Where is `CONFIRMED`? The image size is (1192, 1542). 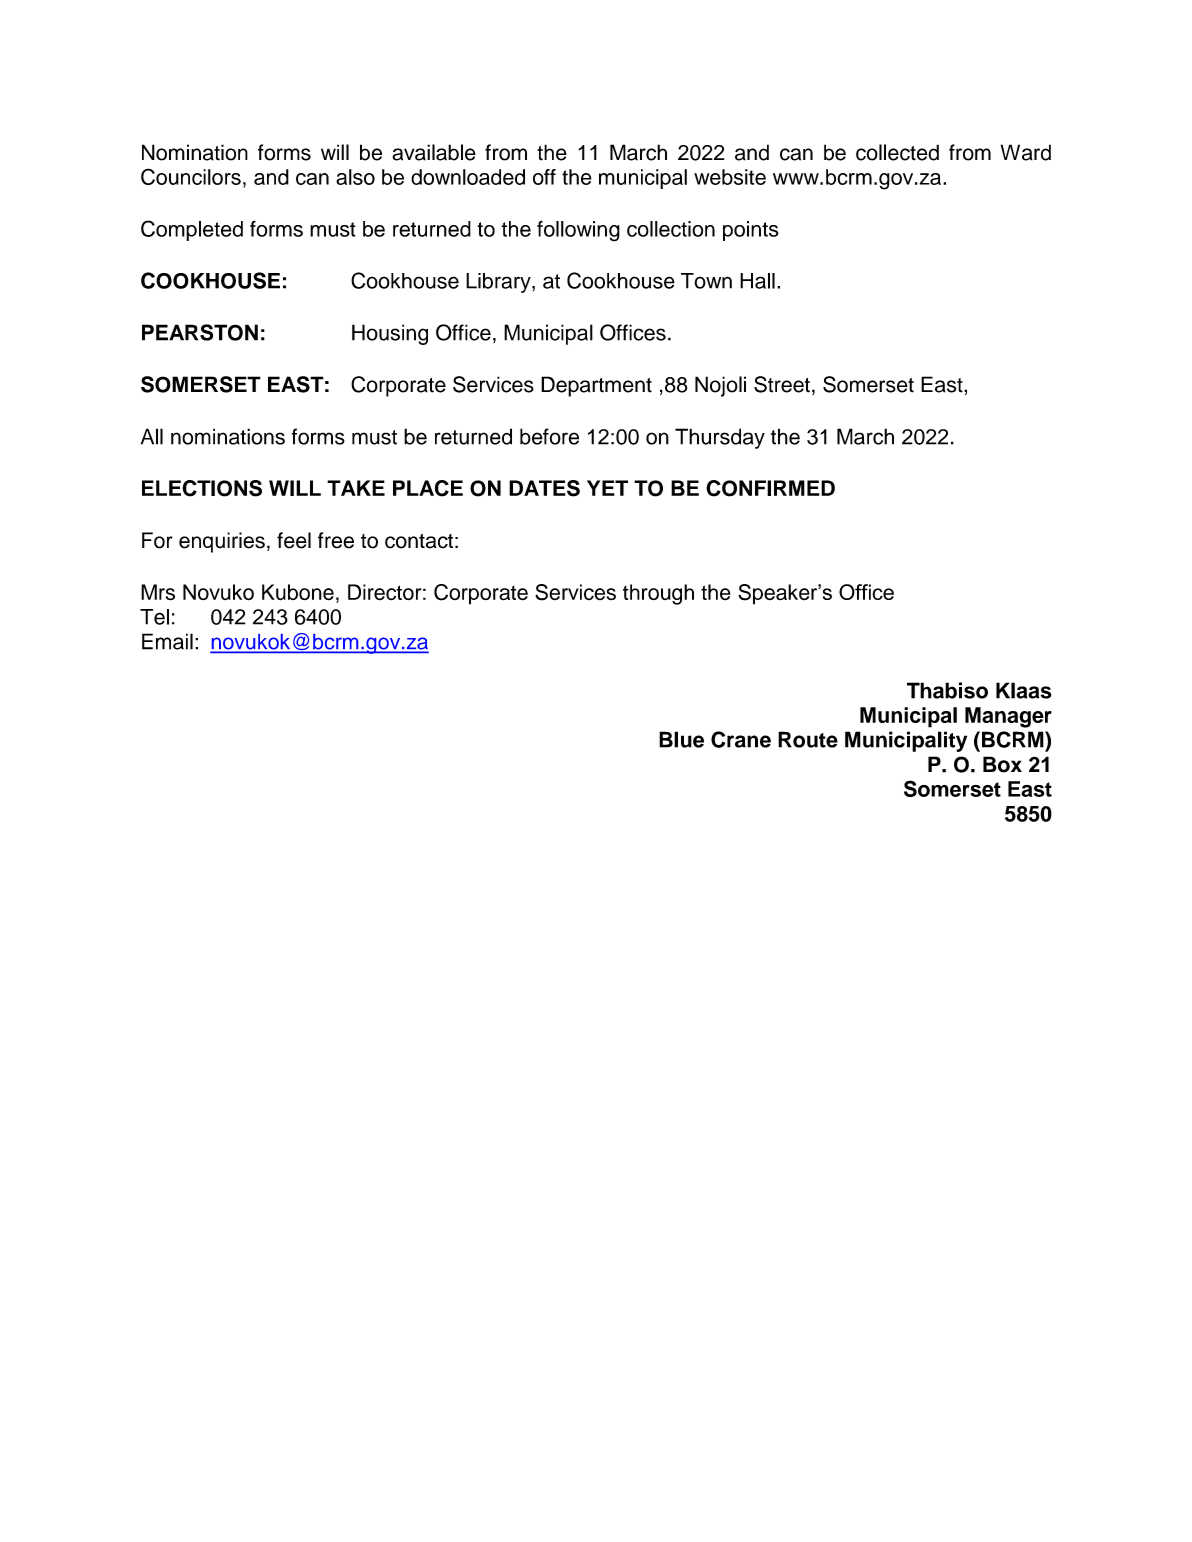
CONFIRMED is located at coordinates (770, 488).
